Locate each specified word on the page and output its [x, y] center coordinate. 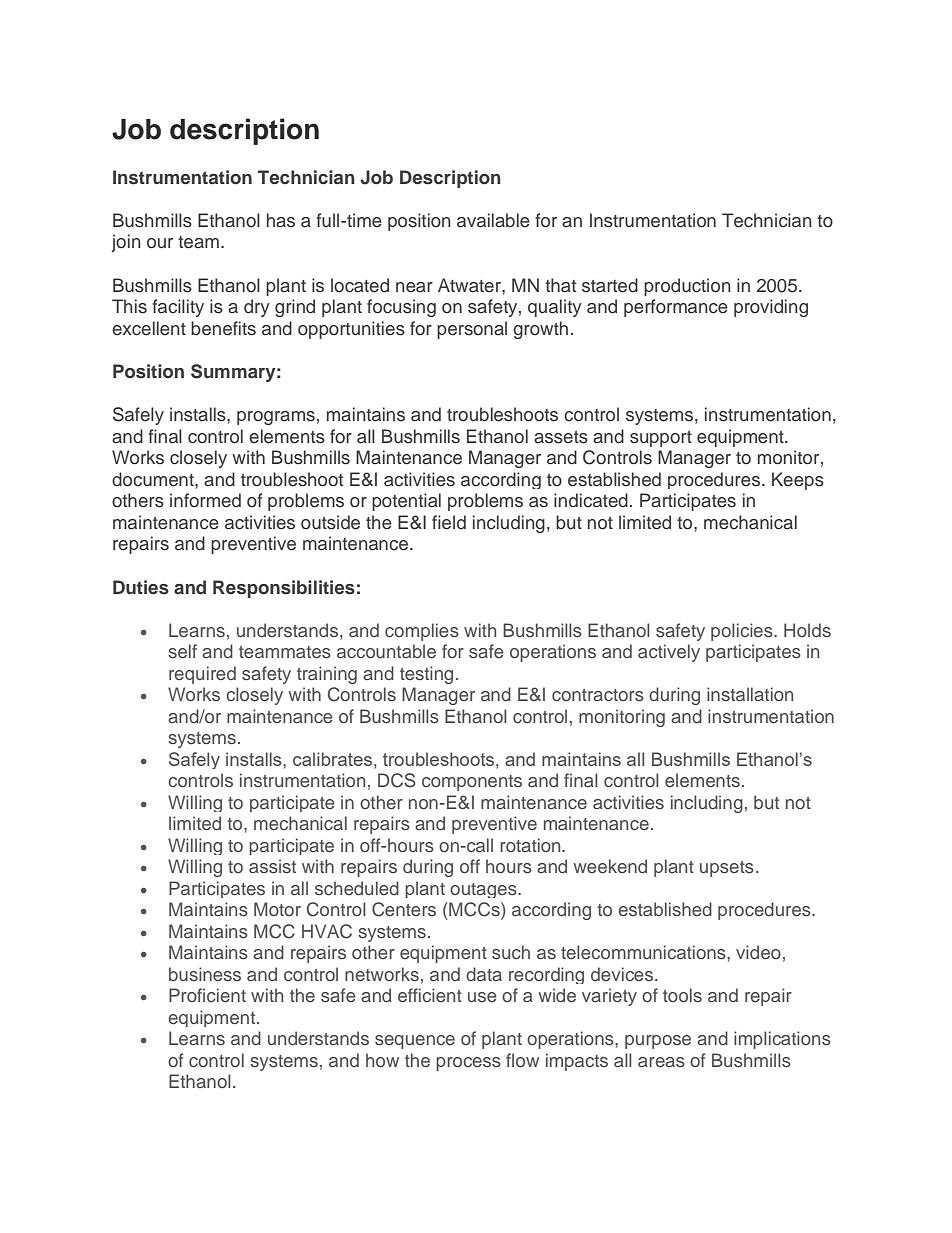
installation [750, 694]
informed [205, 500]
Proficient [207, 995]
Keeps [798, 481]
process [468, 1064]
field [449, 522]
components [472, 783]
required [202, 675]
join [126, 243]
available [493, 220]
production [687, 287]
